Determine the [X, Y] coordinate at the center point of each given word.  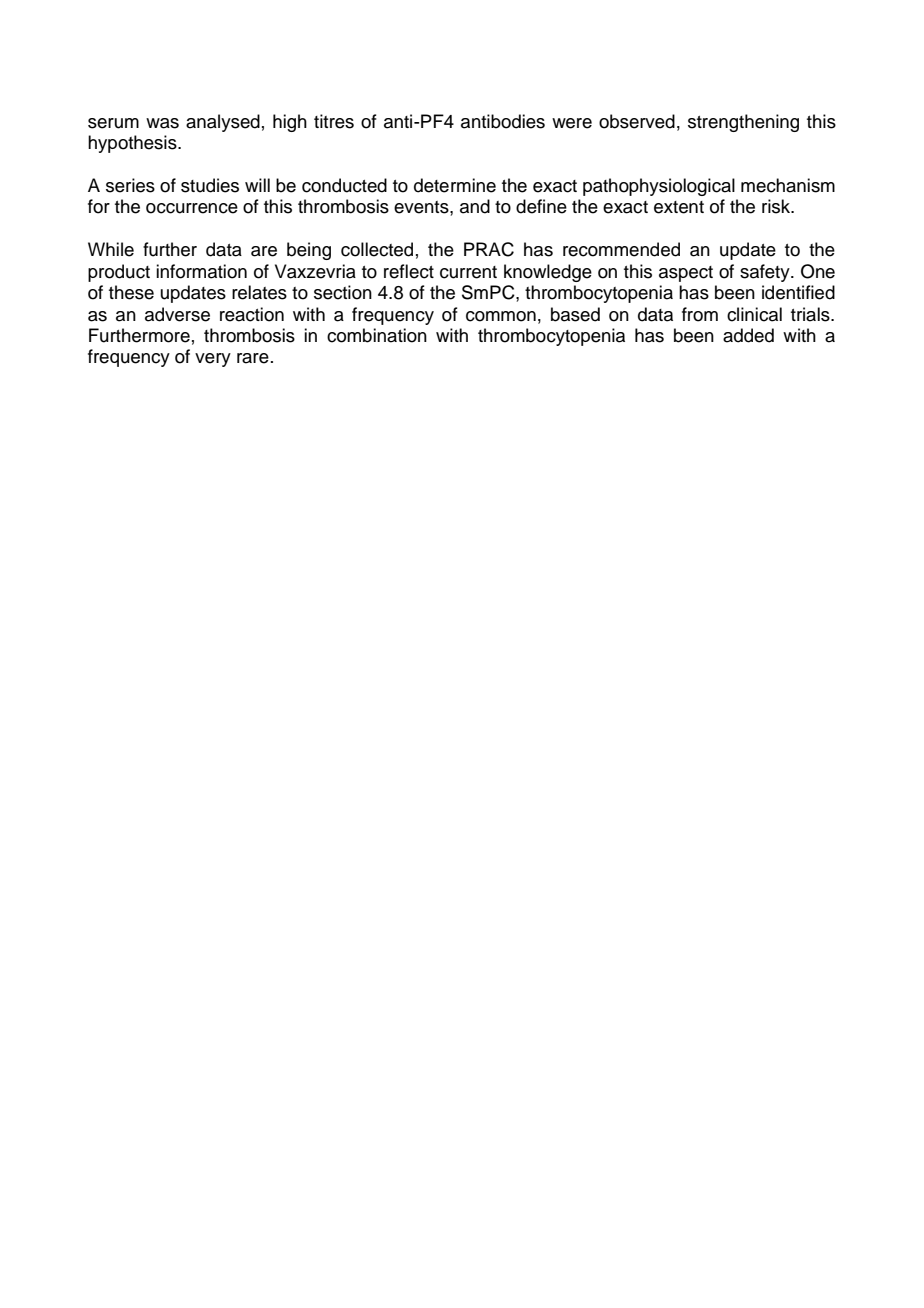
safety [766, 273]
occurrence [192, 208]
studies [210, 185]
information [201, 271]
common [501, 316]
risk [777, 206]
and [475, 206]
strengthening [743, 123]
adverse [177, 314]
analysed [223, 123]
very [213, 360]
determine [455, 185]
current [468, 272]
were [572, 123]
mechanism [788, 185]
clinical [754, 314]
